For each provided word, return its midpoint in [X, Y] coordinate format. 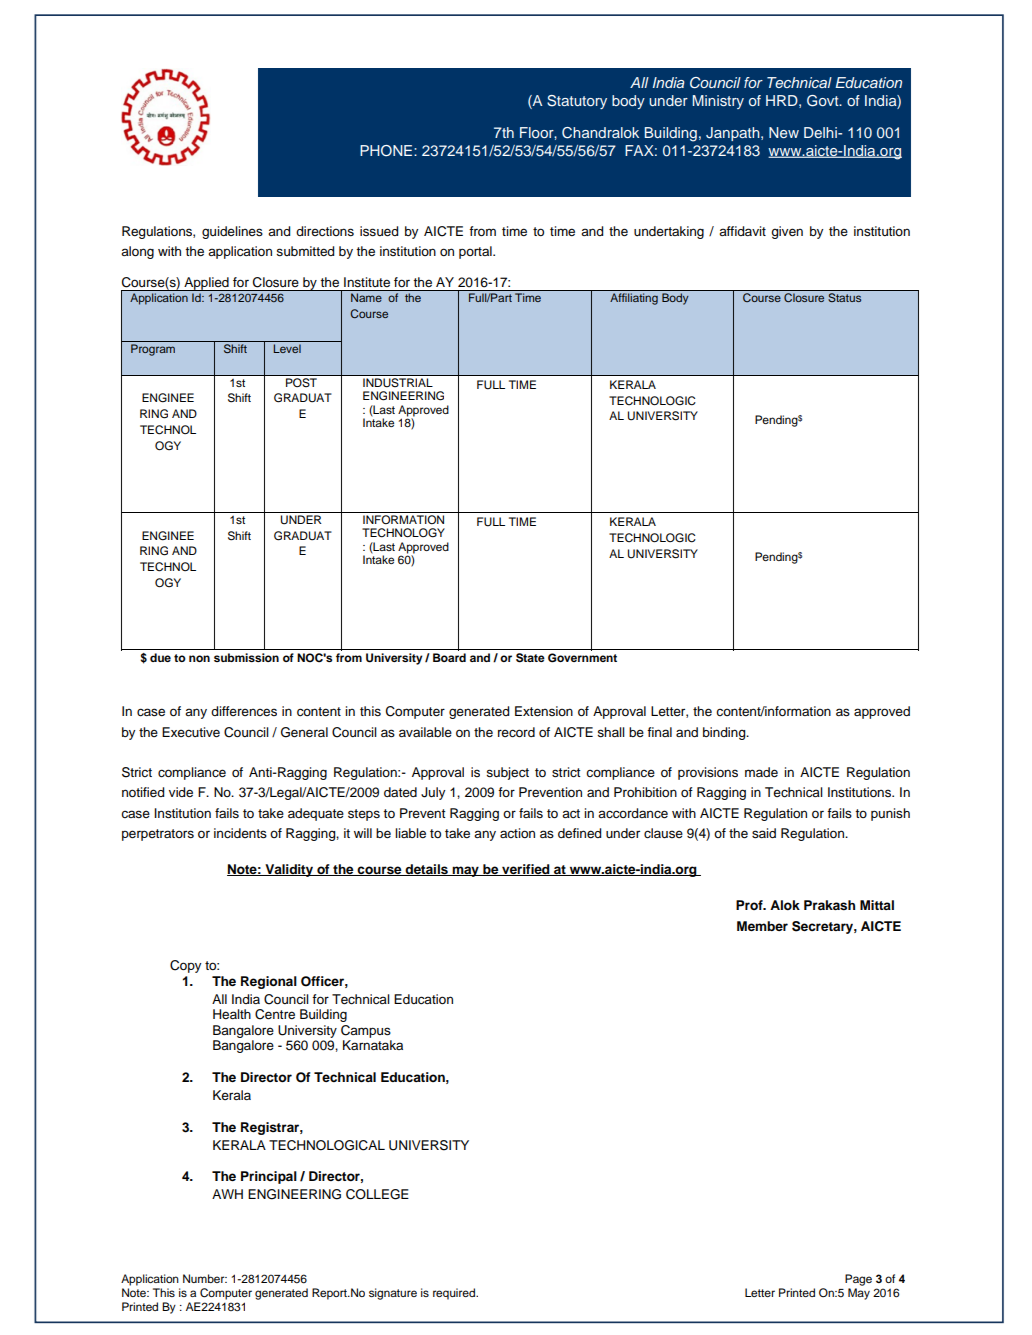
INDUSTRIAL [398, 381]
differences [244, 711]
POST [301, 382]
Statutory [577, 102]
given [787, 232]
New [784, 132]
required [455, 1294]
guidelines [232, 232]
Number [205, 1278]
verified [526, 870]
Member [762, 926]
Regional [269, 982]
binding [725, 733]
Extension [544, 711]
